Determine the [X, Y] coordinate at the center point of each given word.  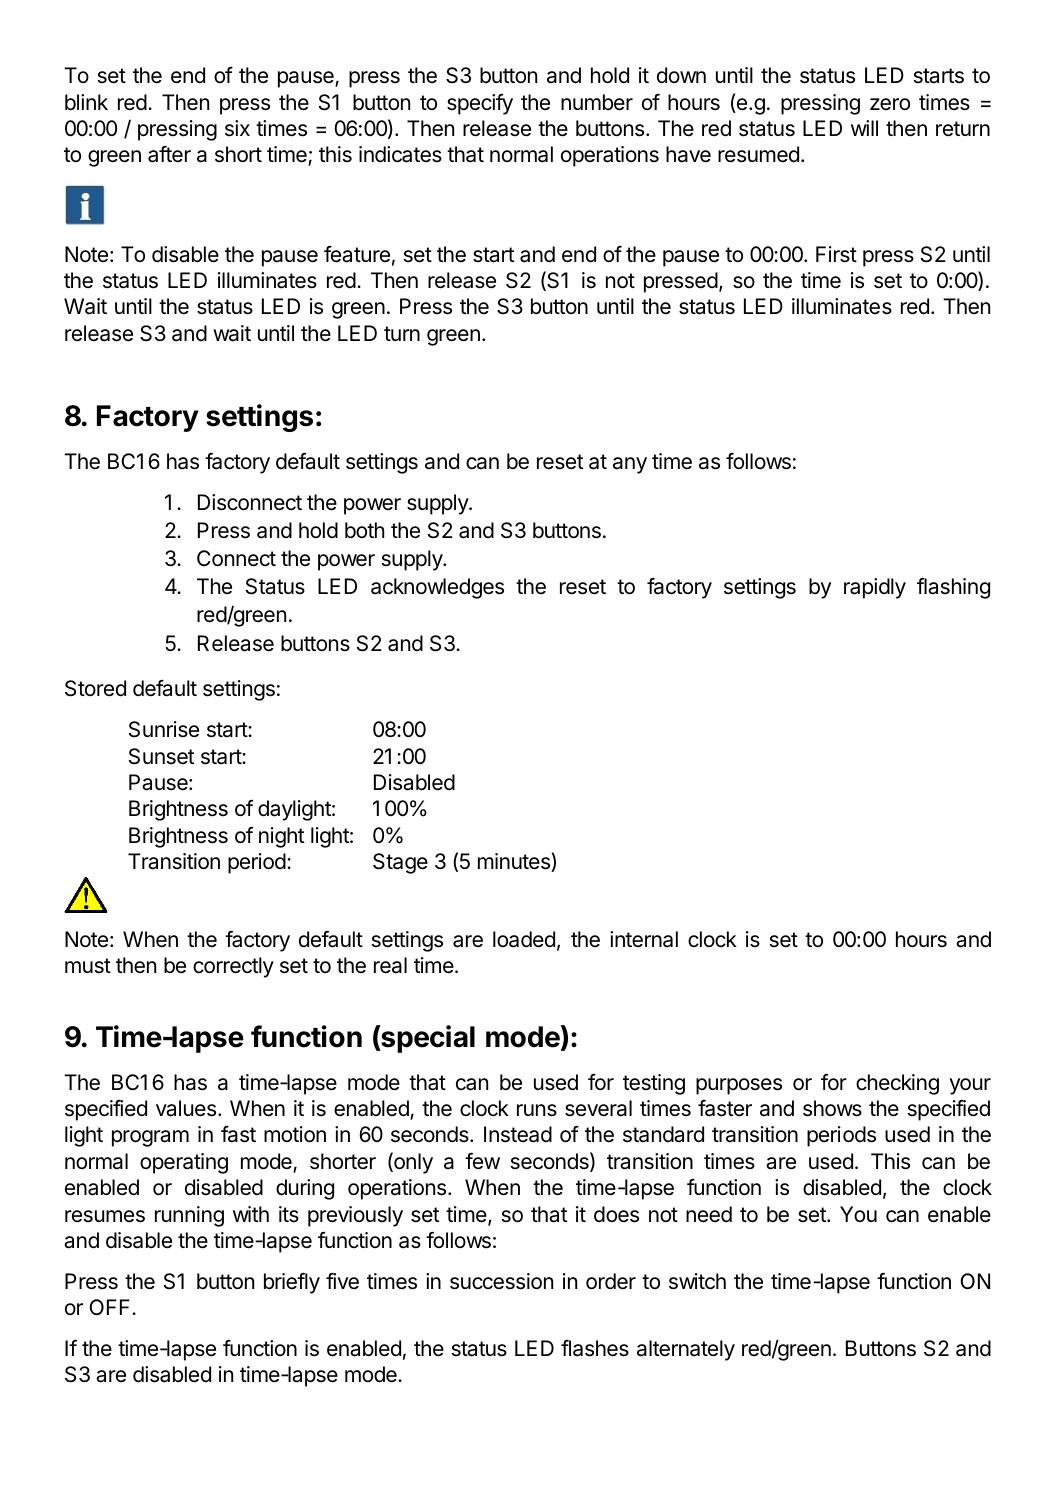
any [630, 465]
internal [644, 939]
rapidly [875, 588]
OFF [111, 1307]
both [364, 530]
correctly [233, 967]
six [237, 128]
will [864, 128]
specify [480, 104]
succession [501, 1281]
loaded [524, 939]
